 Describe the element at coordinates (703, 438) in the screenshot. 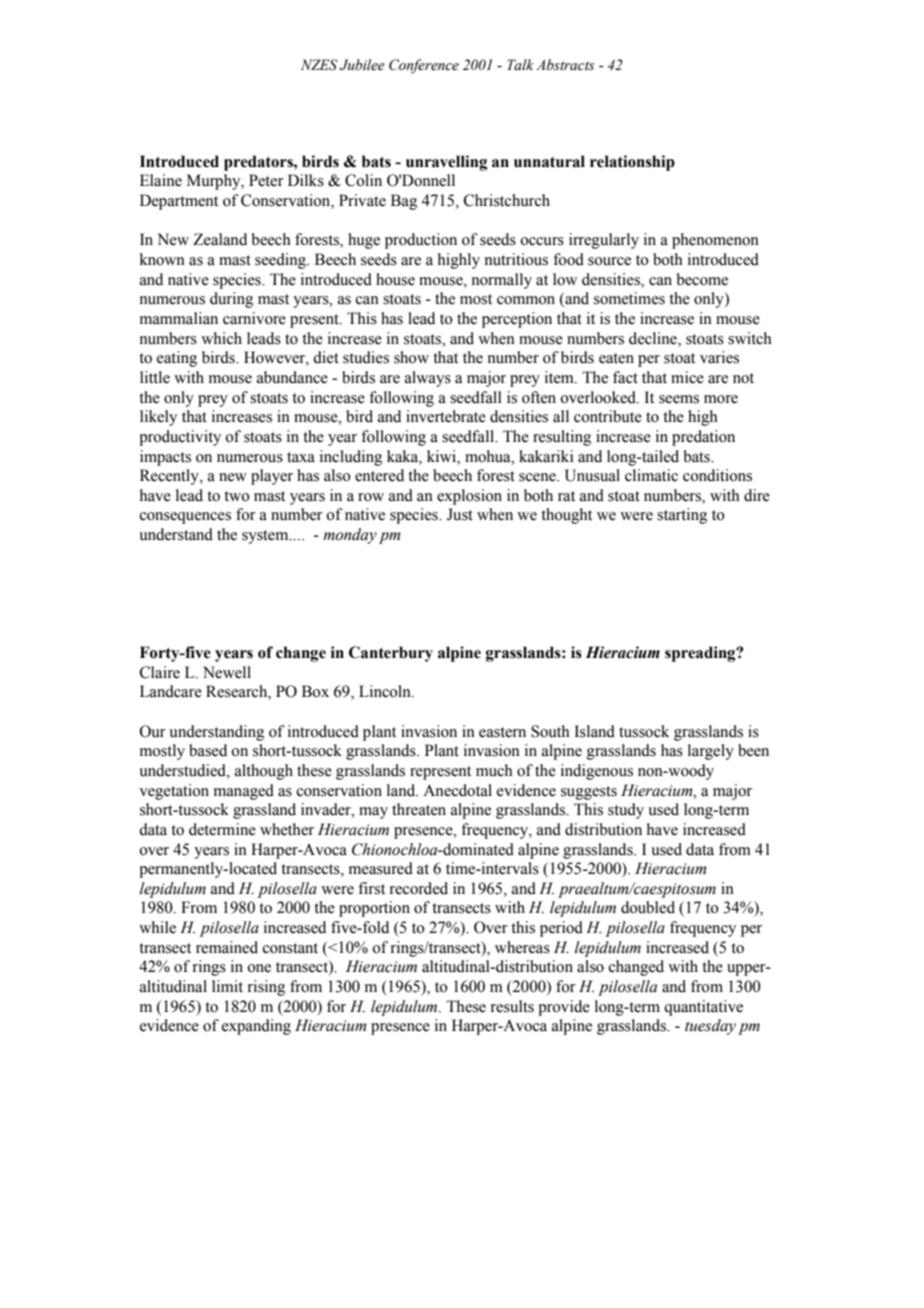

I see `predation` at that location.
